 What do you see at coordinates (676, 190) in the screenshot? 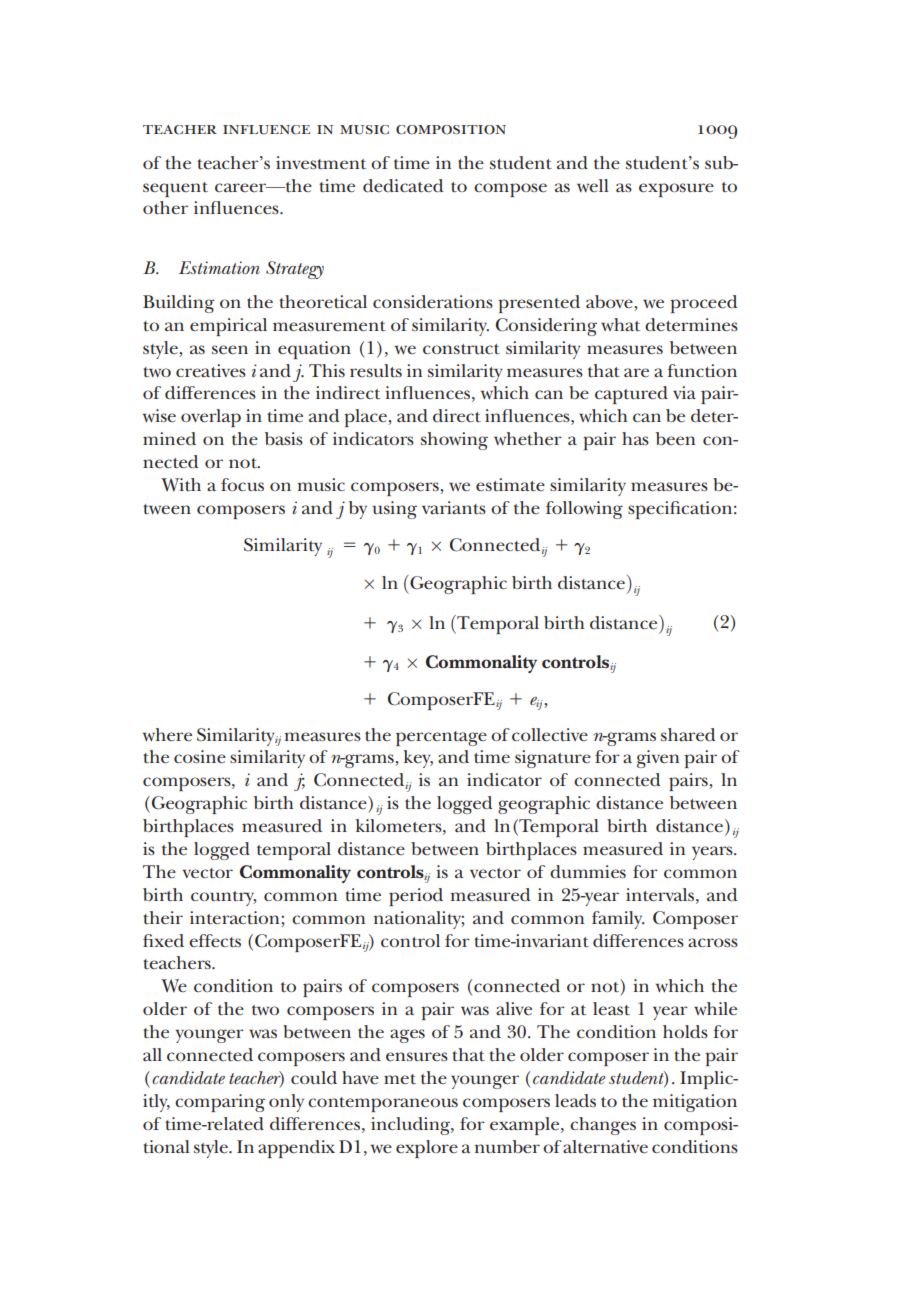
I see `exposure` at bounding box center [676, 190].
